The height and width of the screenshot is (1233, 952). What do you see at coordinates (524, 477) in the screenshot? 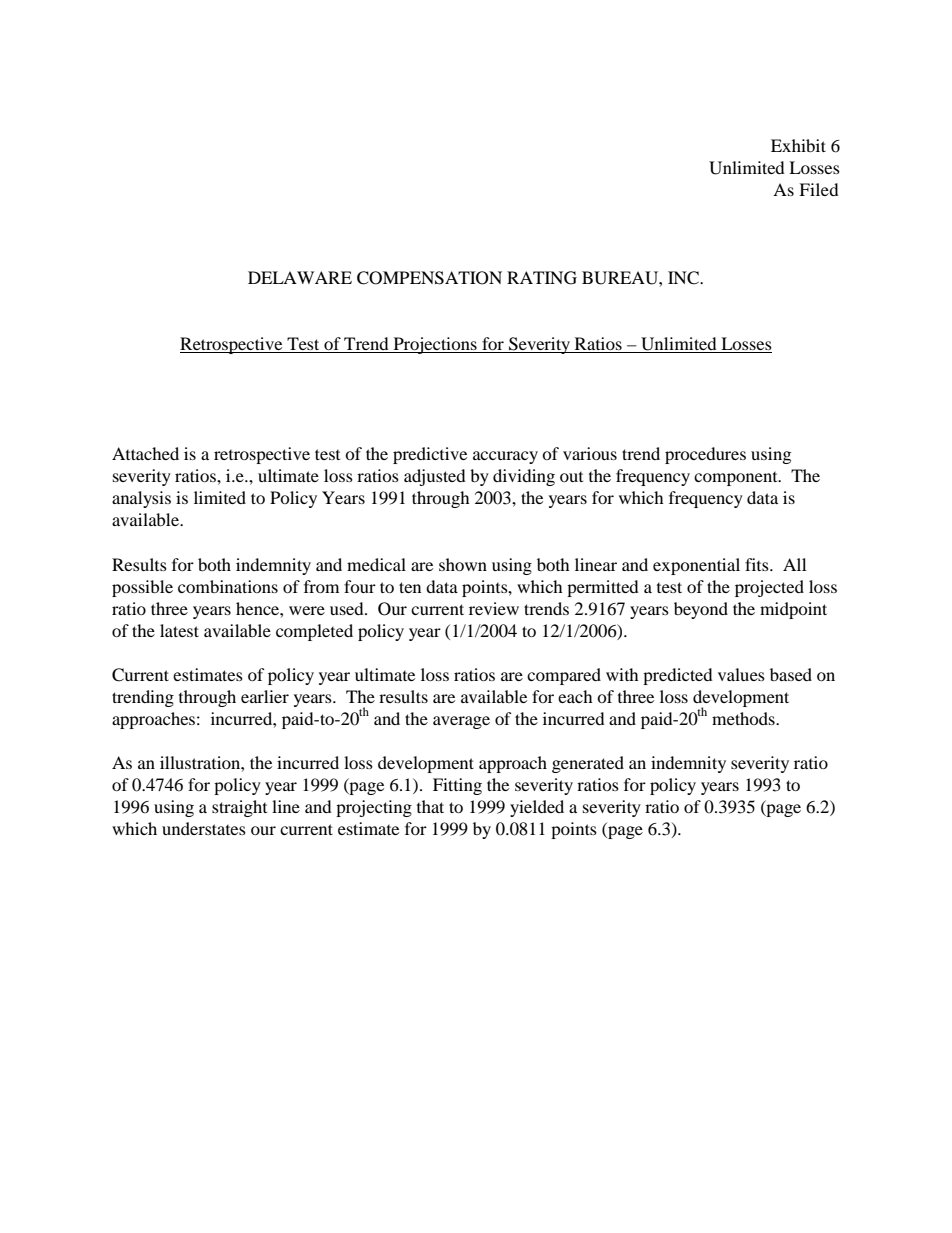
I see `dividing` at bounding box center [524, 477].
